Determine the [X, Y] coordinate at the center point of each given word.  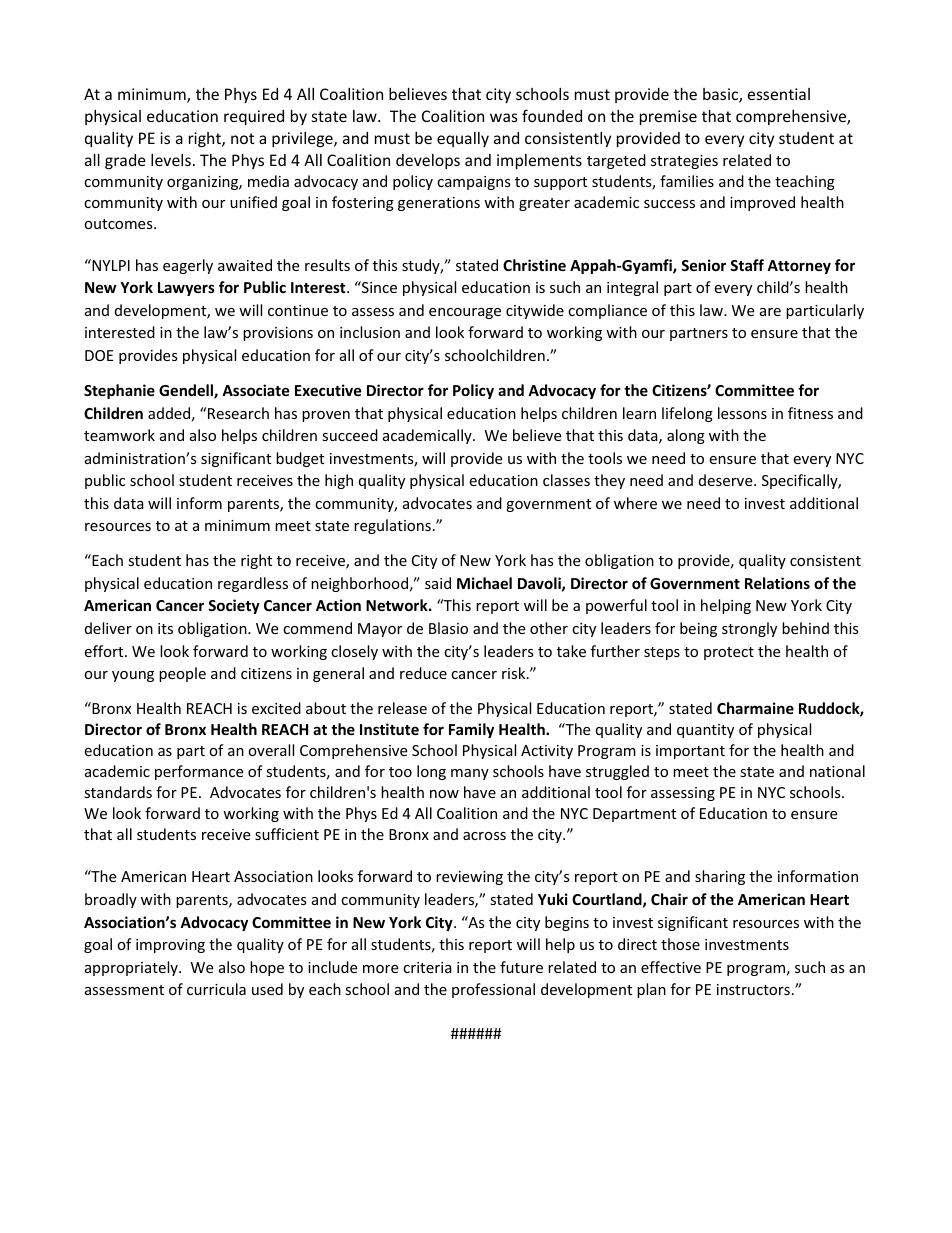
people [182, 674]
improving [170, 946]
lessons [742, 413]
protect [729, 653]
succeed [350, 435]
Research [238, 413]
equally [463, 139]
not [242, 138]
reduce [423, 673]
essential [779, 94]
